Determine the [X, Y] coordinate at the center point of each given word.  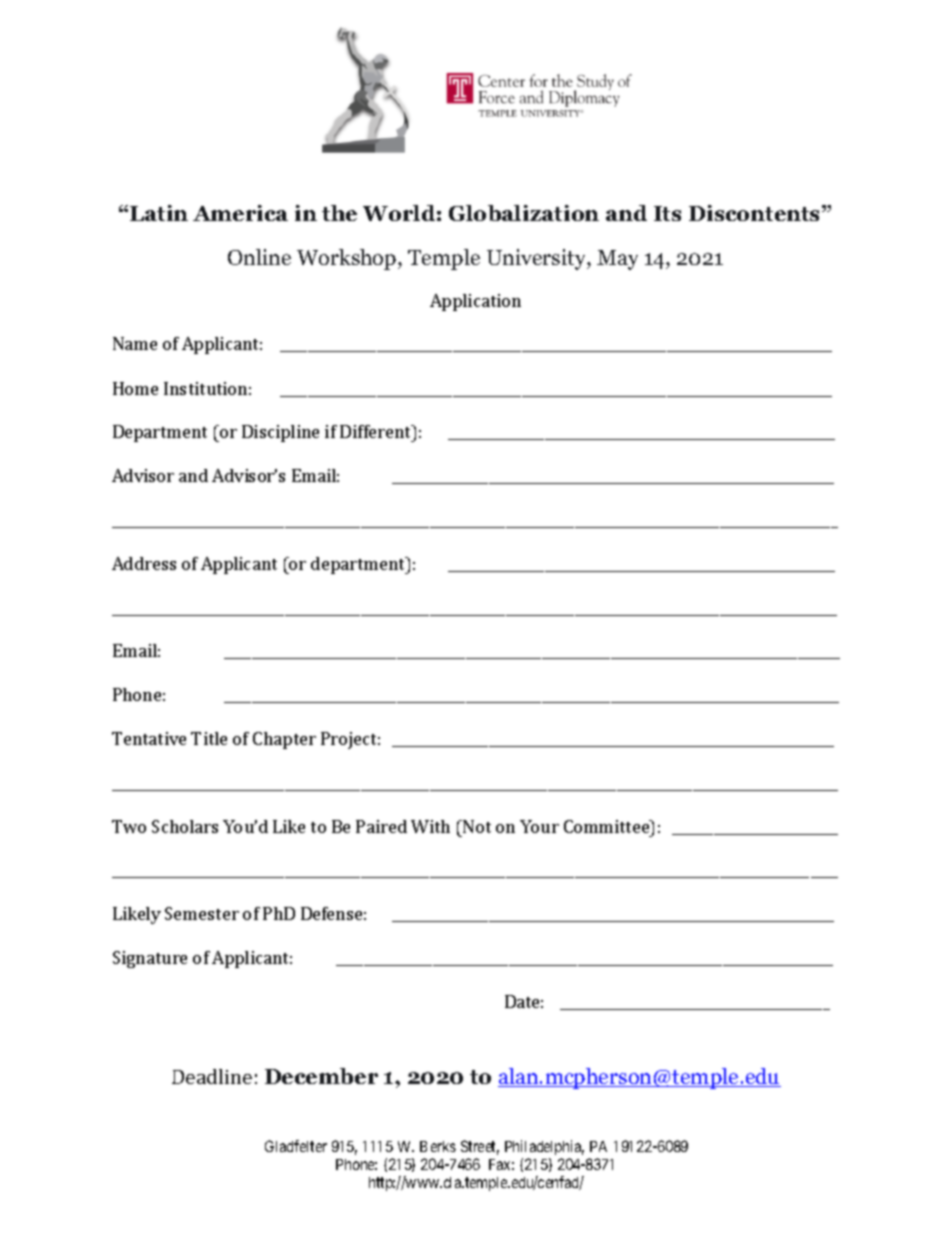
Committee [608, 826]
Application [475, 302]
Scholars [185, 826]
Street [480, 1147]
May [617, 260]
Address [144, 563]
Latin [159, 213]
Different [377, 431]
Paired [381, 826]
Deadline [212, 1076]
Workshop [348, 259]
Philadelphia [544, 1147]
